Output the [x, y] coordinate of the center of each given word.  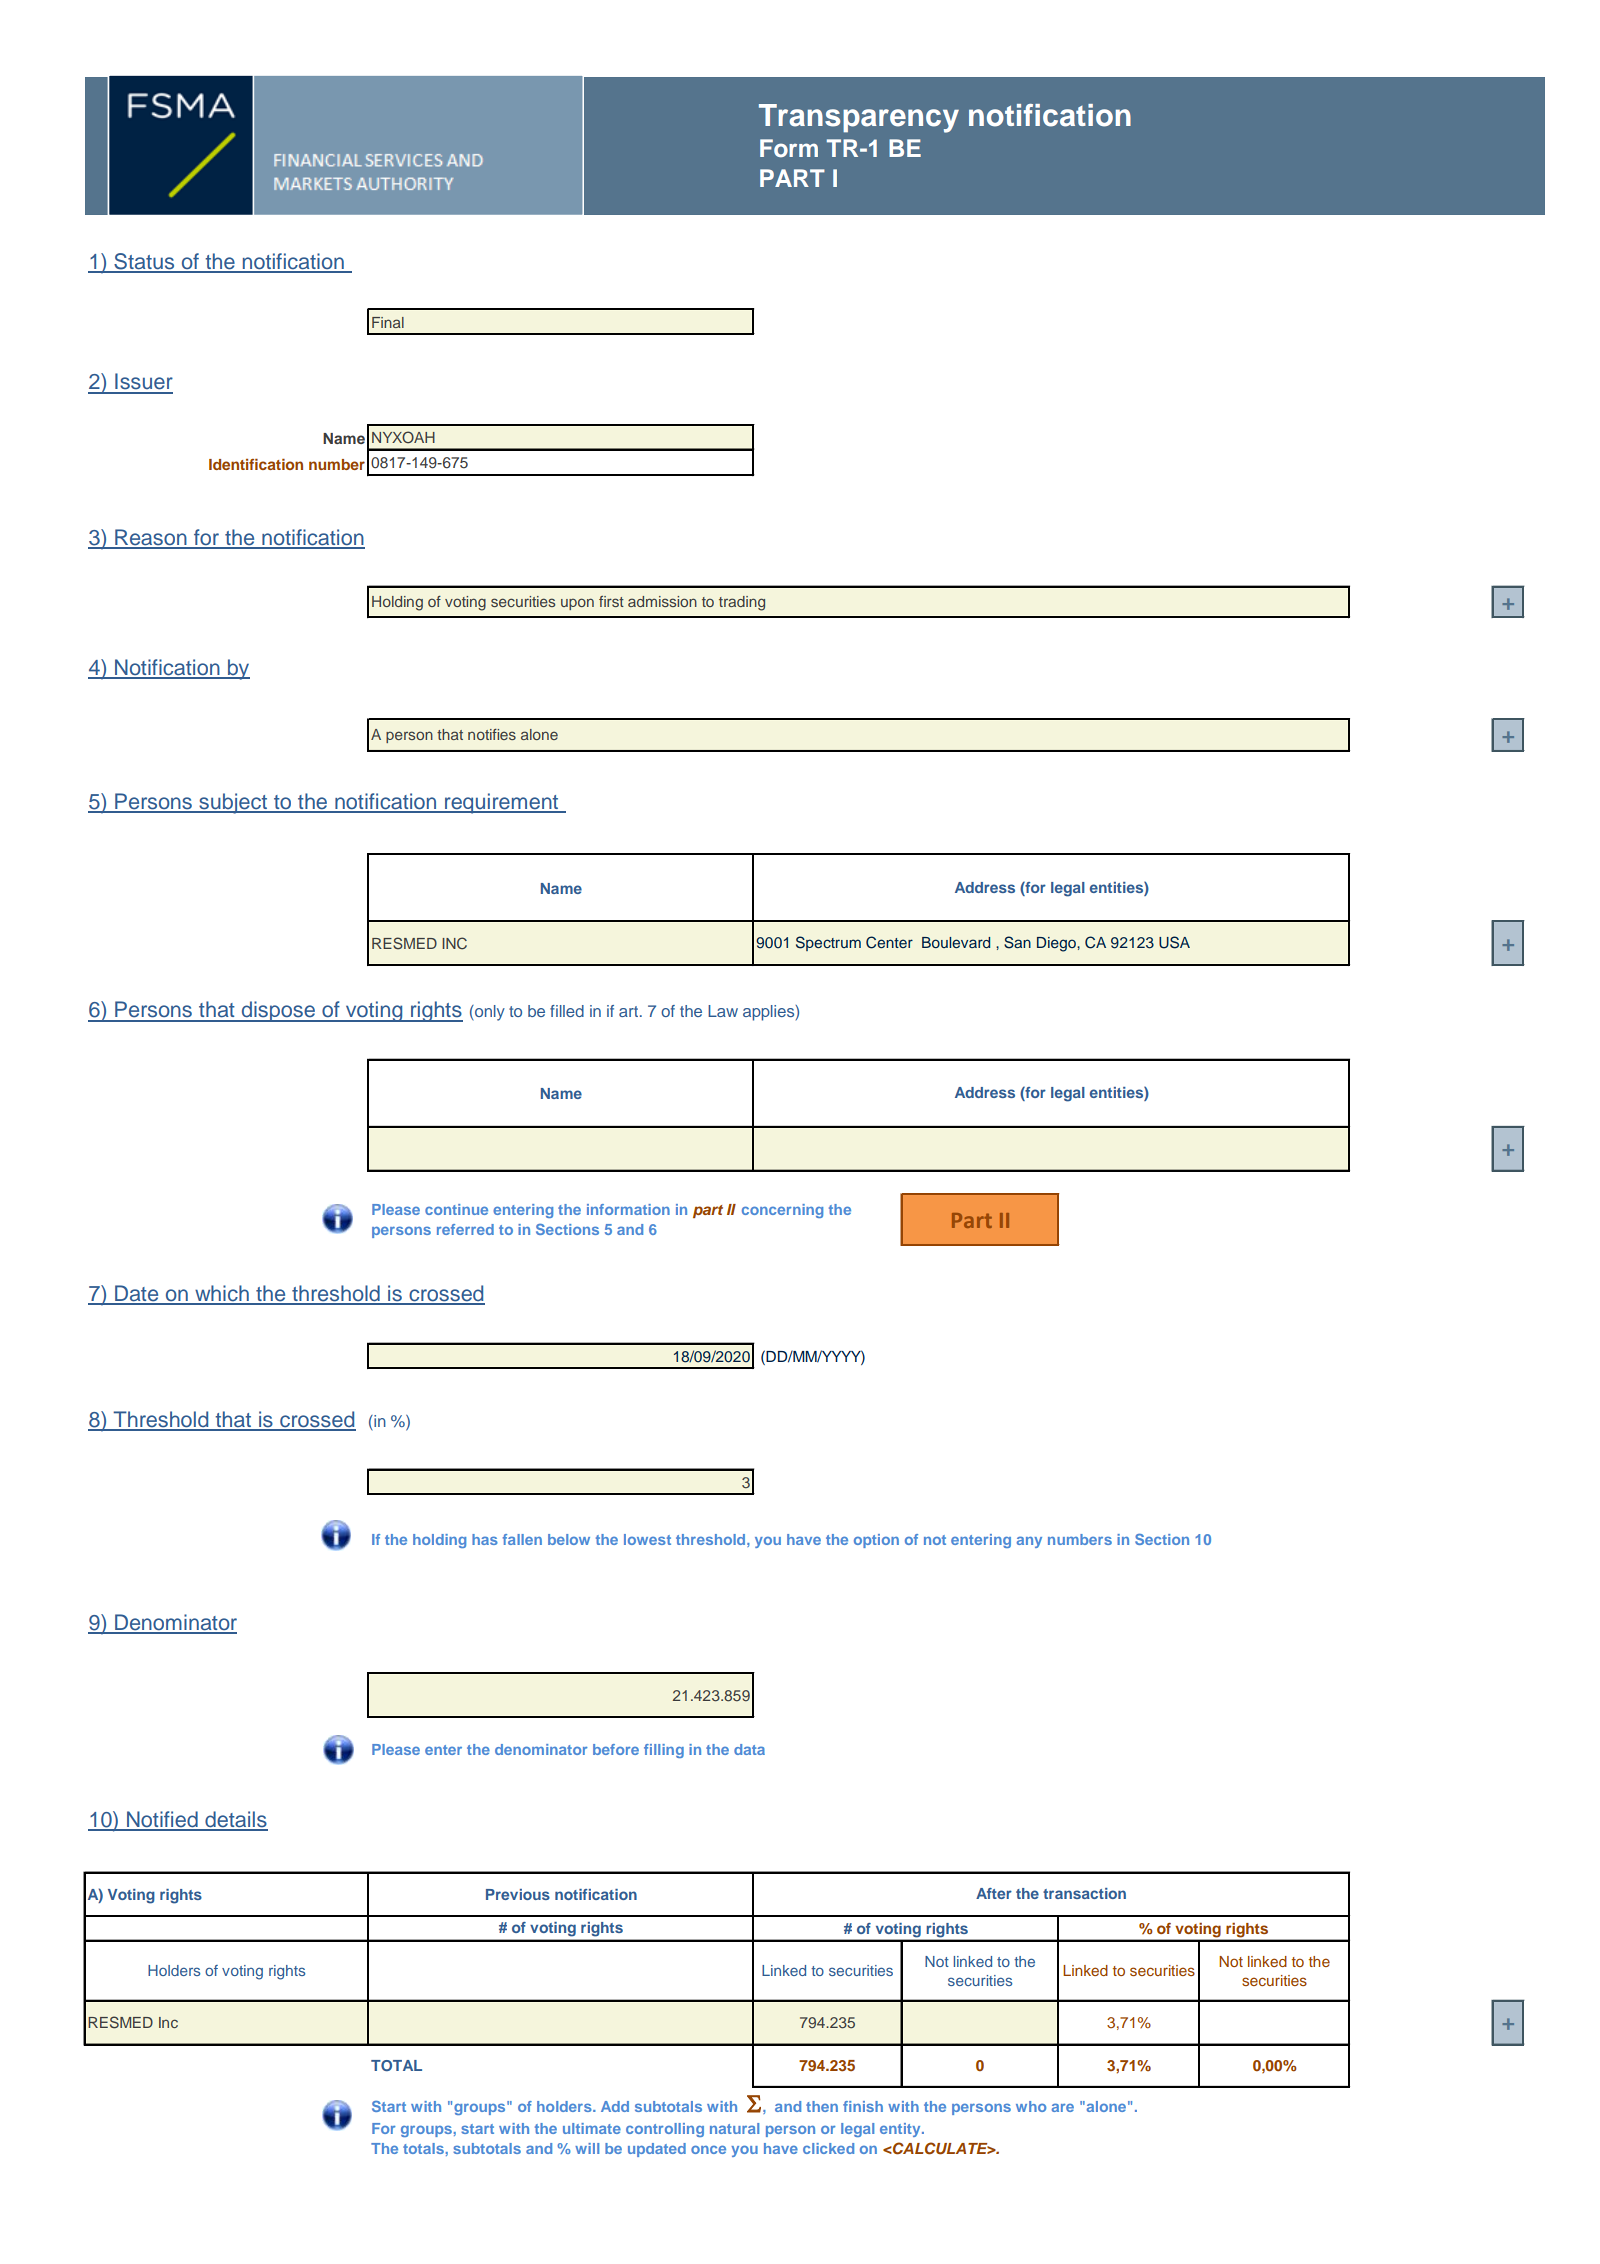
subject [233, 803]
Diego [1057, 944]
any [1029, 1542]
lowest [647, 1539]
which [222, 1294]
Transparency [859, 118]
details [235, 1820]
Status [144, 262]
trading [742, 603]
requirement [502, 803]
